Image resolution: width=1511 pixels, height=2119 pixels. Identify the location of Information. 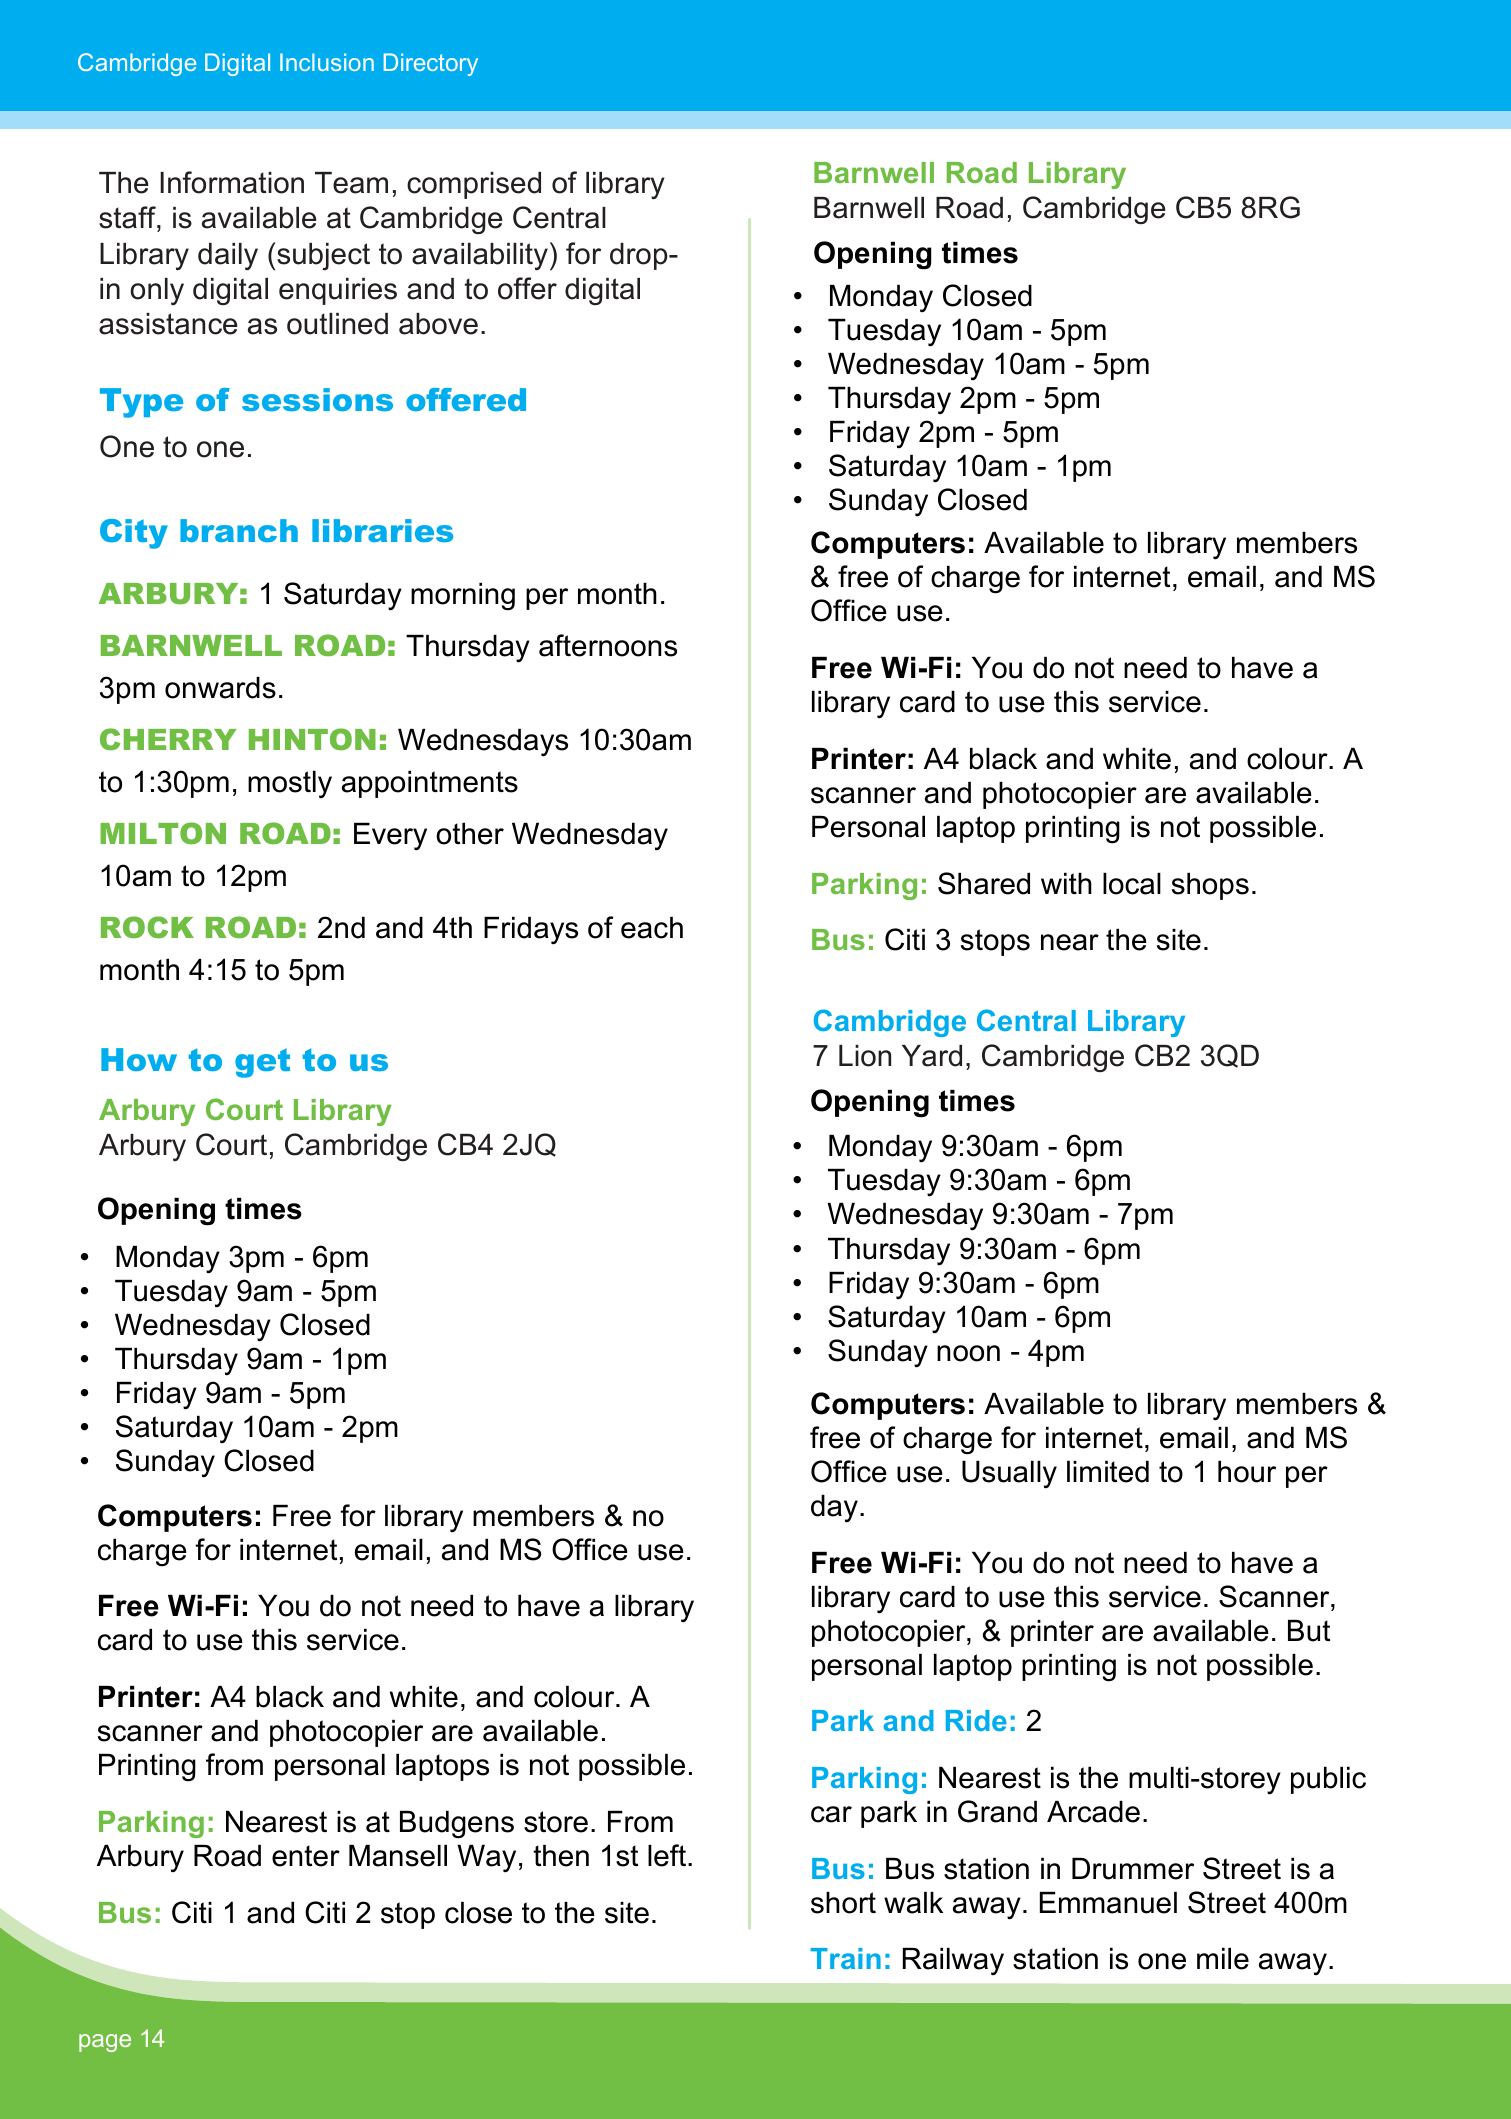
(232, 182).
